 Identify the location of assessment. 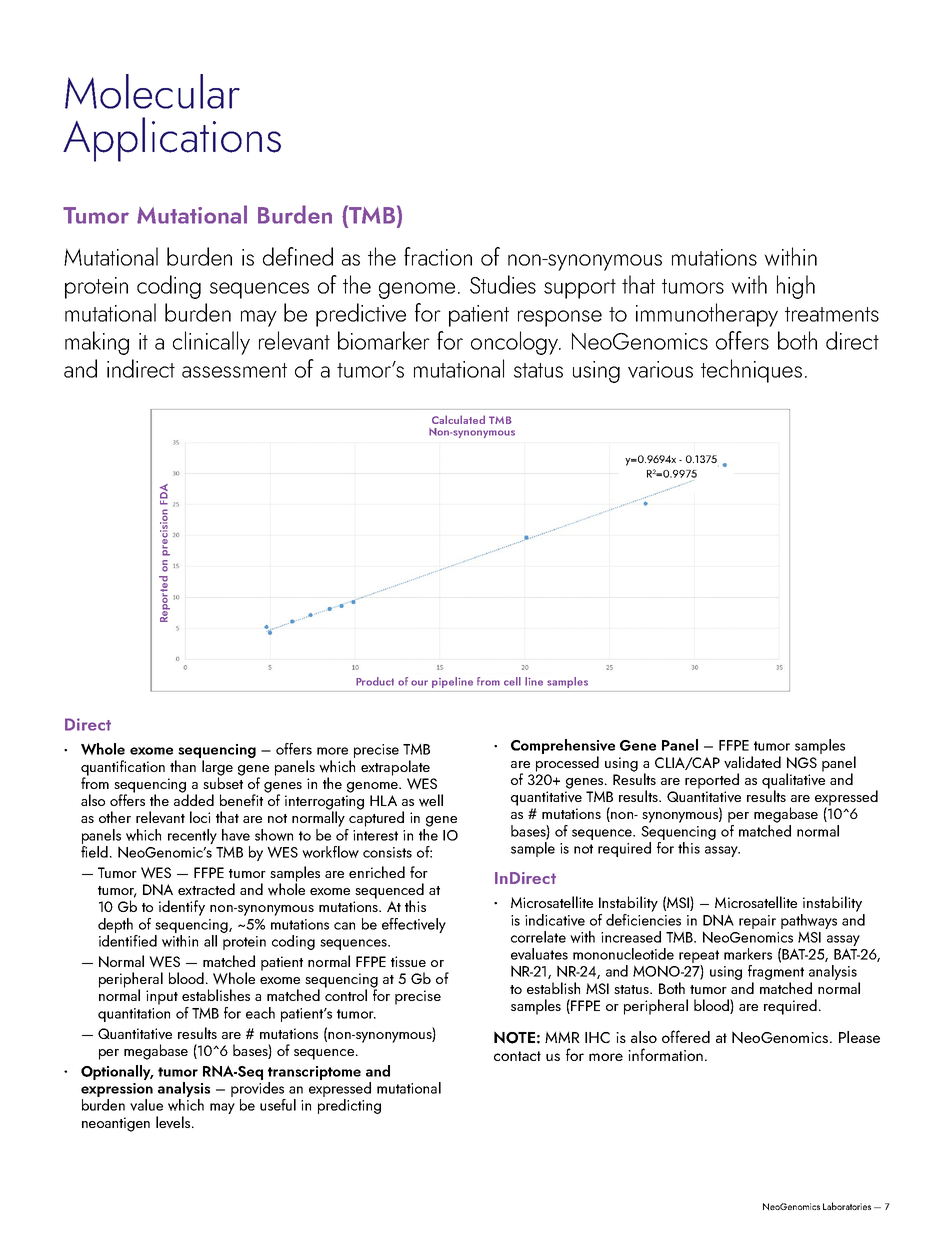
(234, 370).
